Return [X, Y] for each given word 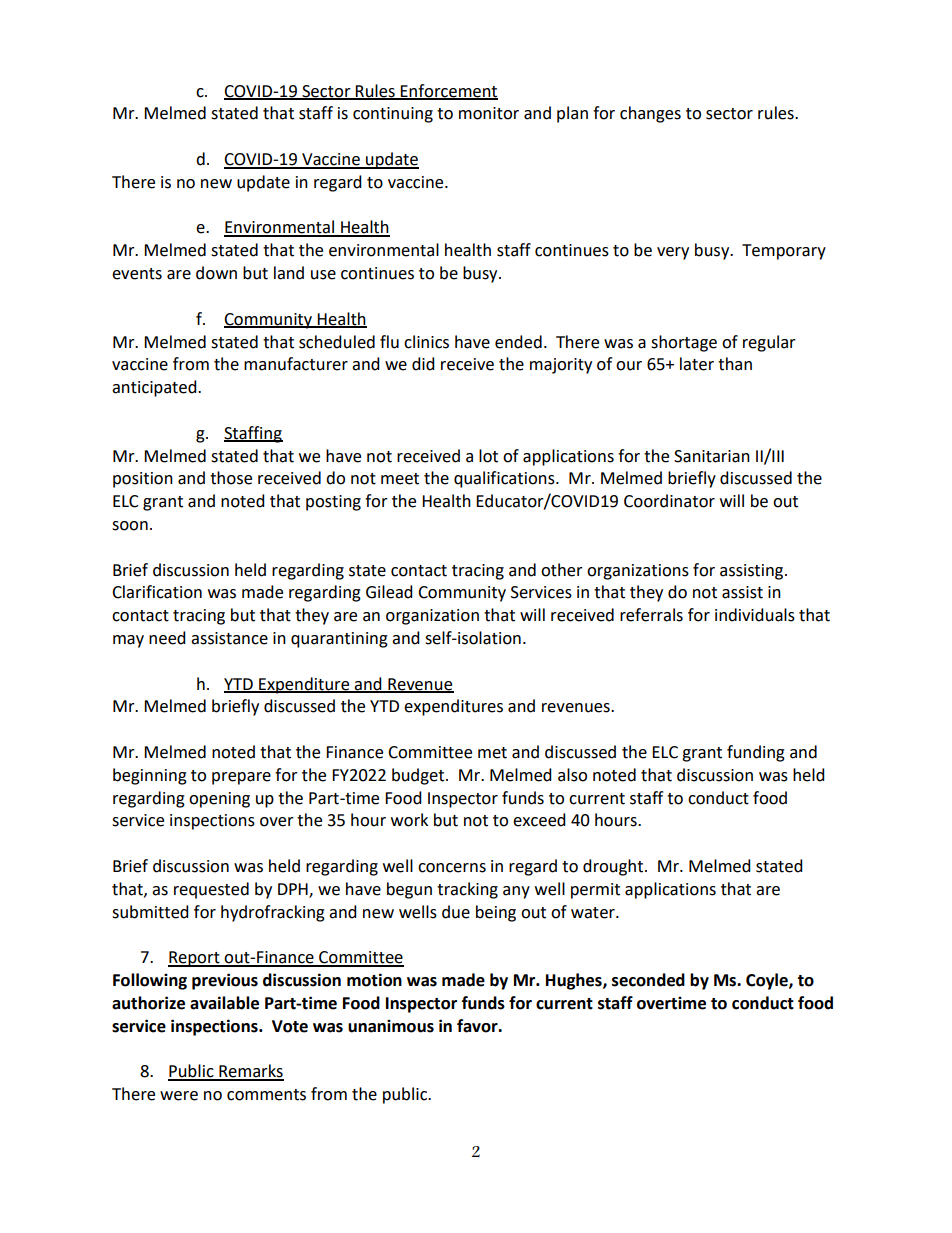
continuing [393, 115]
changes [650, 114]
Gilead [389, 592]
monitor [489, 113]
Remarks [250, 1072]
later [697, 364]
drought [613, 867]
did [423, 364]
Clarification [157, 592]
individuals [755, 615]
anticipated [155, 388]
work [409, 820]
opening [219, 800]
